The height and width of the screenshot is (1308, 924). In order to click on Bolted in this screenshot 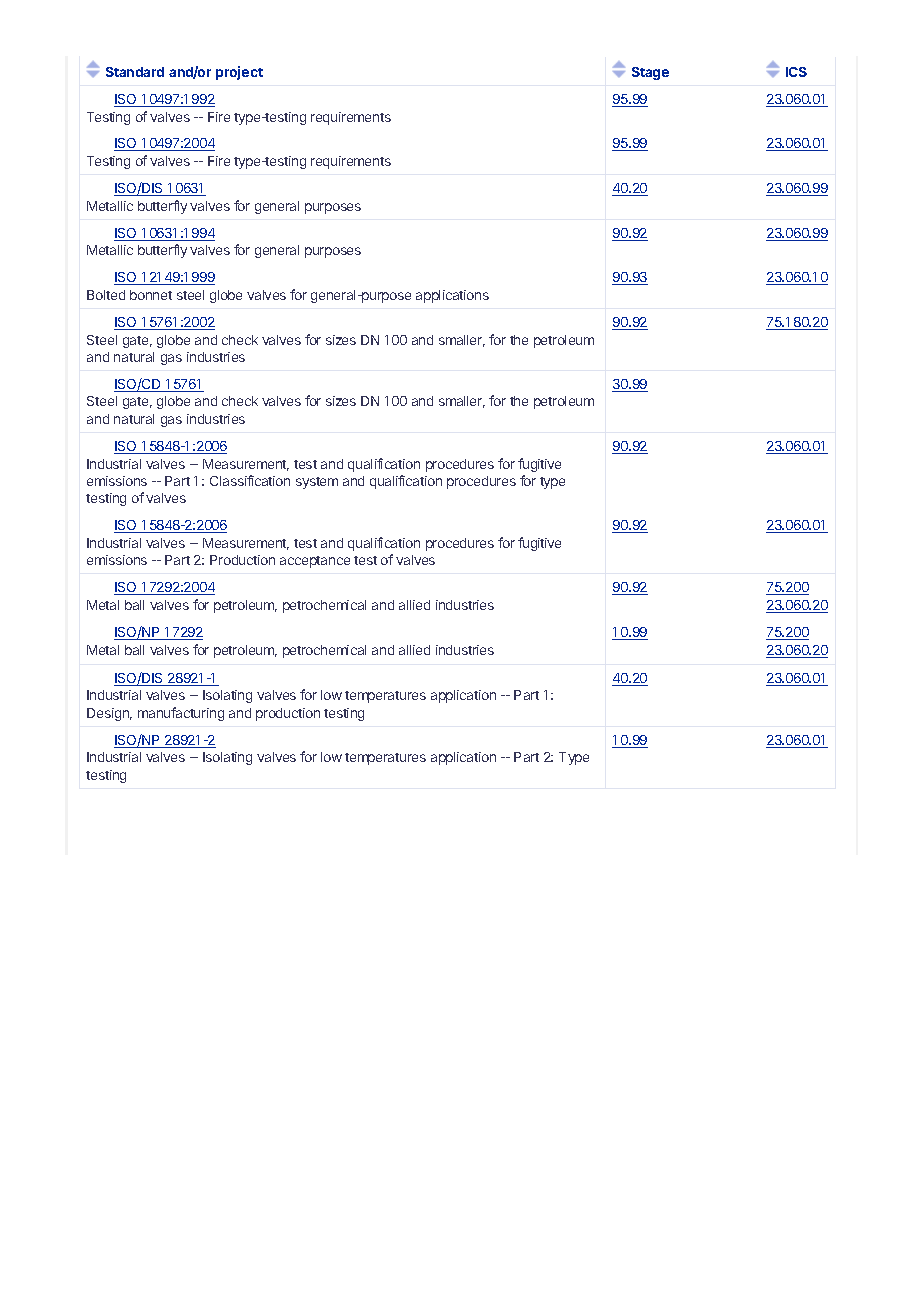, I will do `click(106, 295)`.
